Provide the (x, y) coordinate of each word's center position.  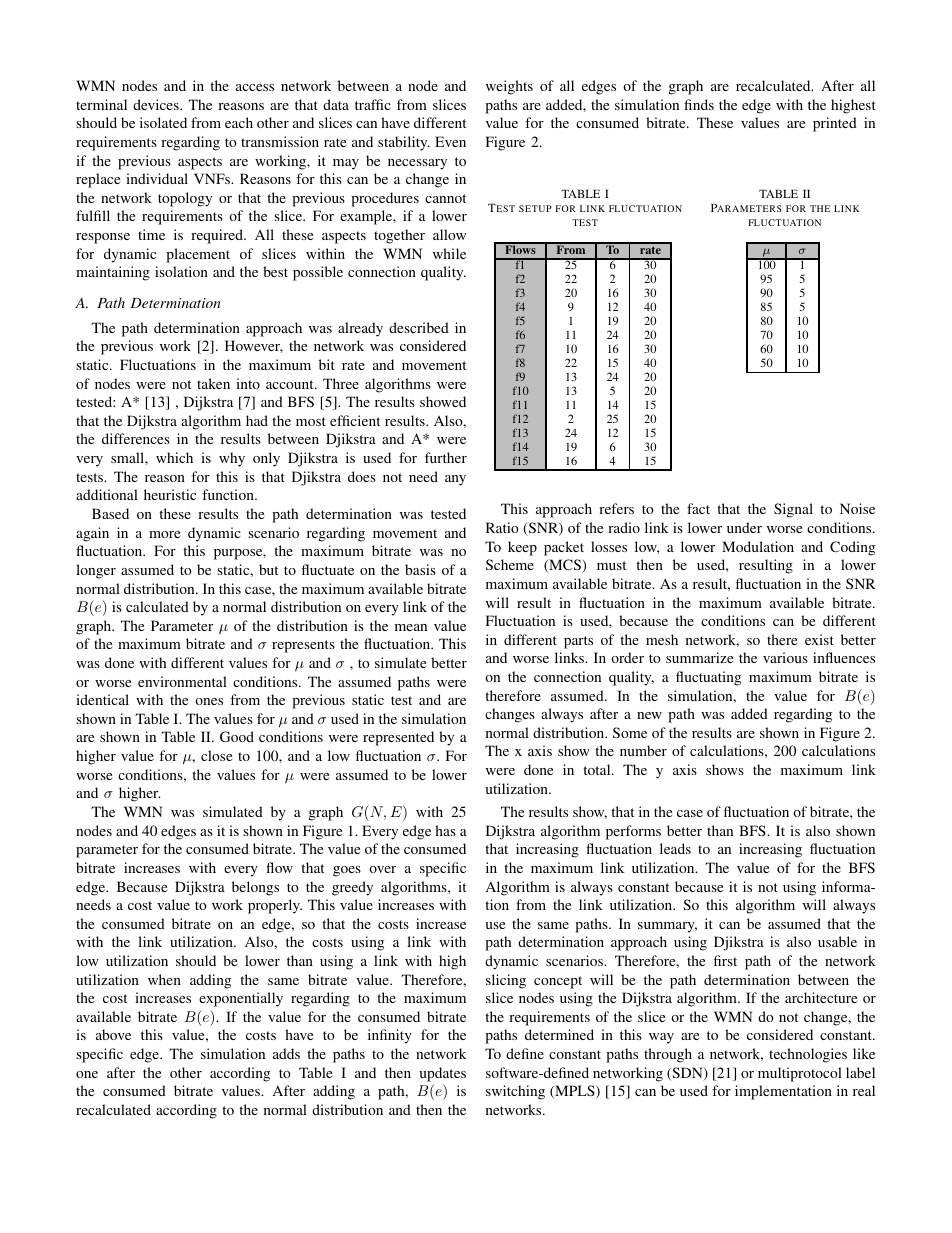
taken (213, 383)
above (113, 1034)
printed (835, 124)
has (445, 830)
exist (819, 639)
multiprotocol (800, 1074)
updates (442, 1074)
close (216, 755)
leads (675, 848)
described (419, 327)
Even (450, 141)
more (164, 534)
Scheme (510, 564)
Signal (793, 510)
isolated (163, 122)
